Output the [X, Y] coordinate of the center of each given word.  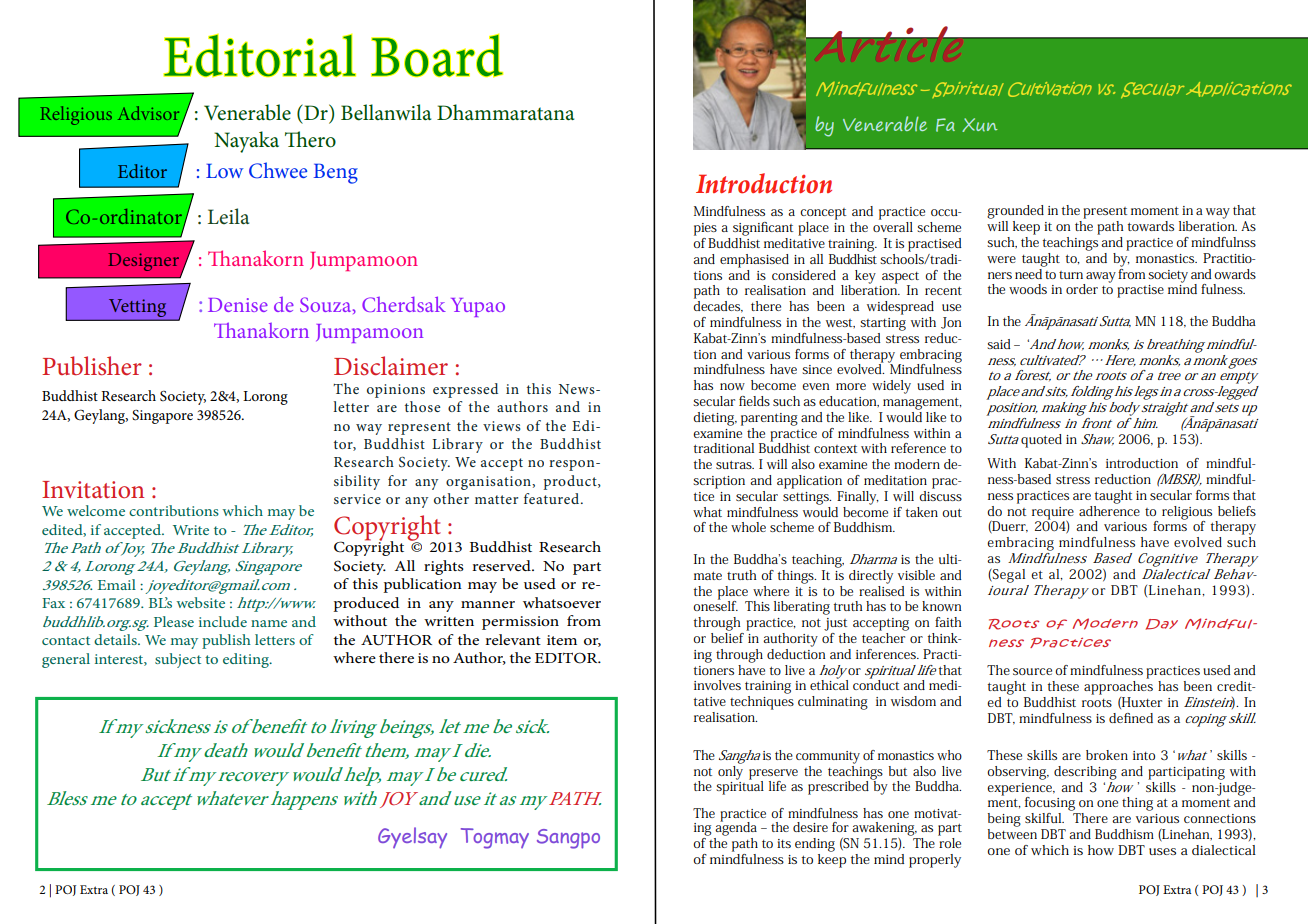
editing [247, 660]
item [562, 640]
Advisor [148, 113]
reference [918, 448]
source [1032, 671]
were [1001, 259]
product [571, 482]
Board [437, 56]
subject [178, 660]
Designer [143, 262]
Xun [980, 125]
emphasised [754, 261]
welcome [96, 510]
